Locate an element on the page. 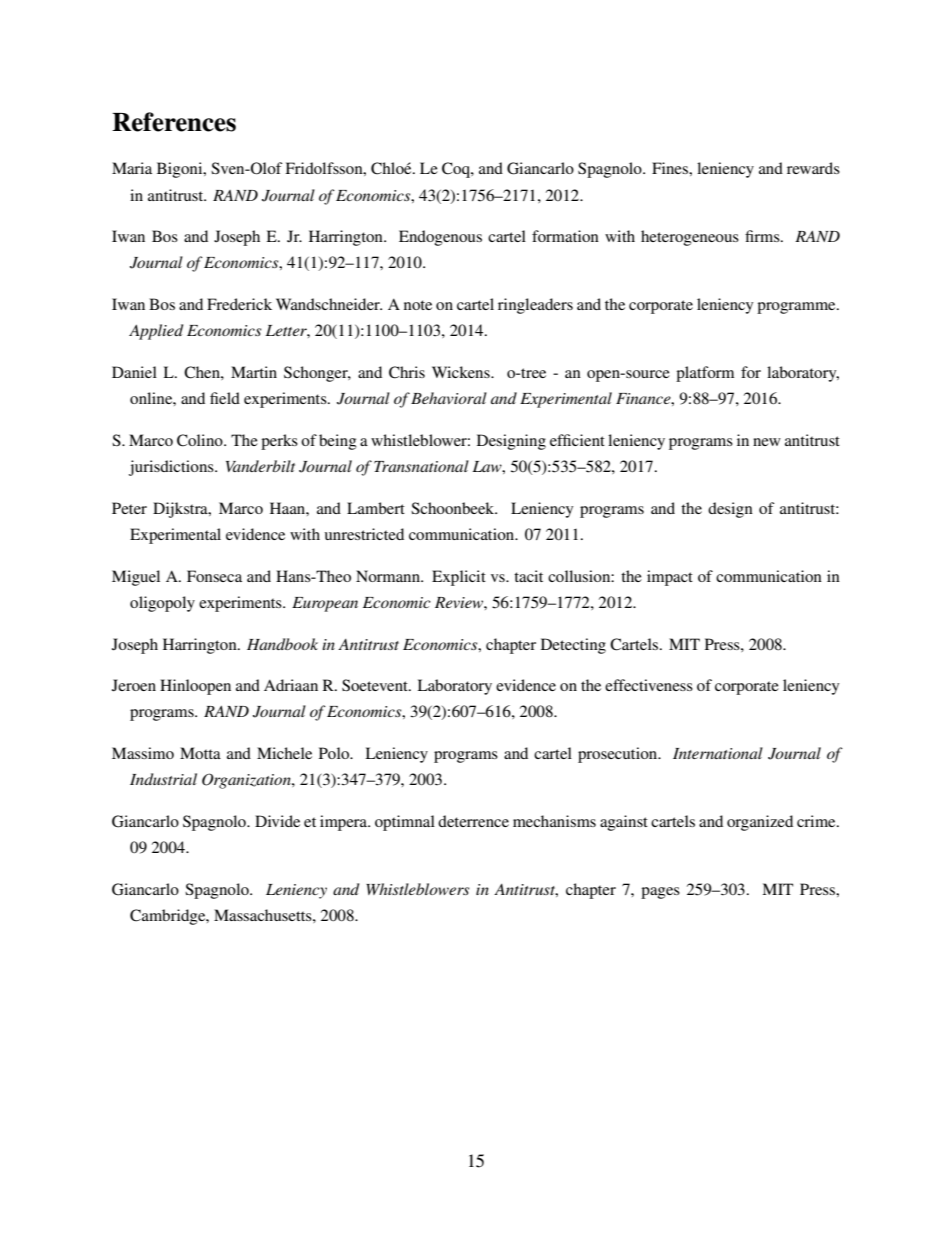 This image has height=1233, width=952. Transnational is located at coordinates (421, 466).
